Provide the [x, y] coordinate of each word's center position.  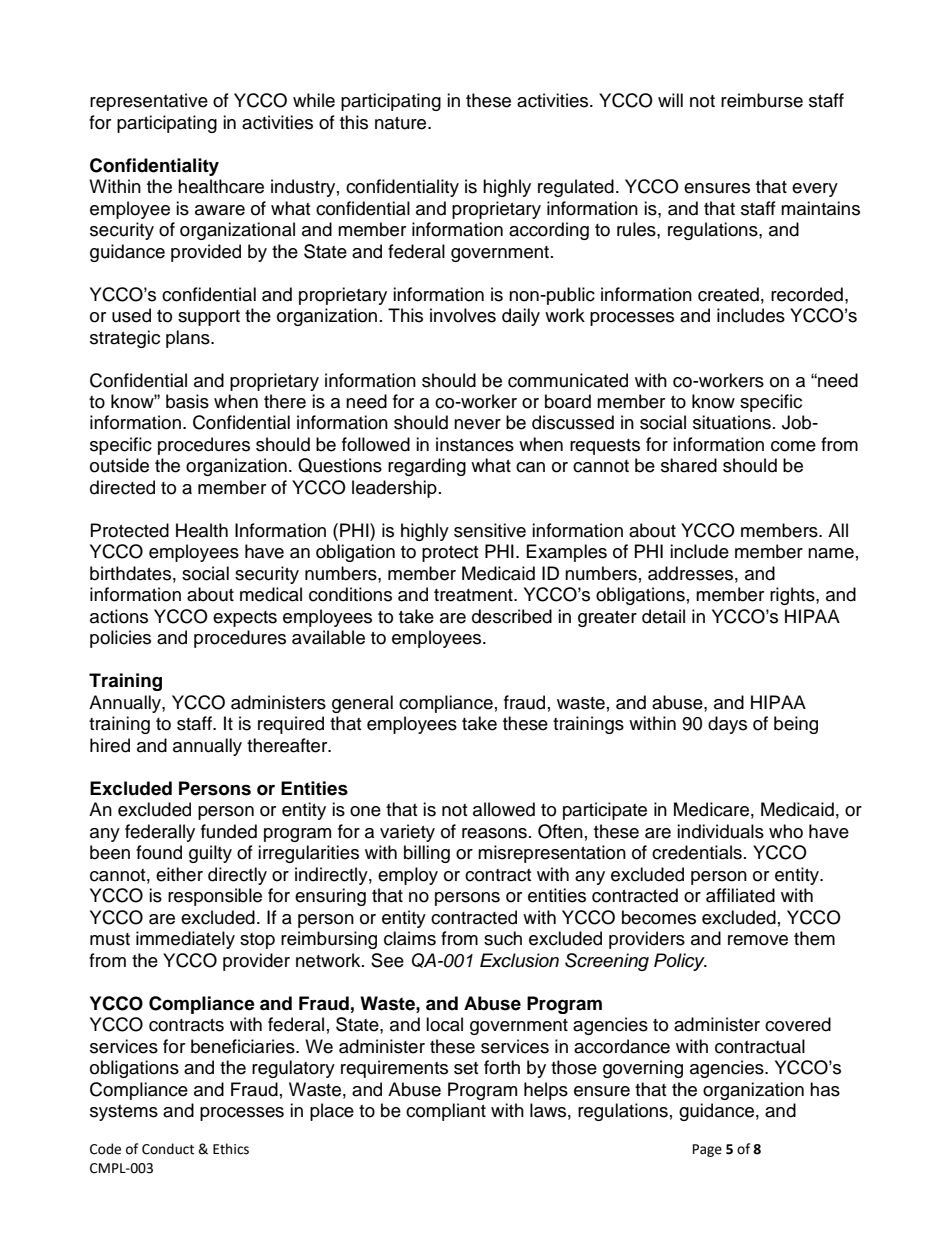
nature [402, 123]
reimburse [762, 100]
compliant [446, 1112]
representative [149, 102]
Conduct [168, 1149]
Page [707, 1150]
